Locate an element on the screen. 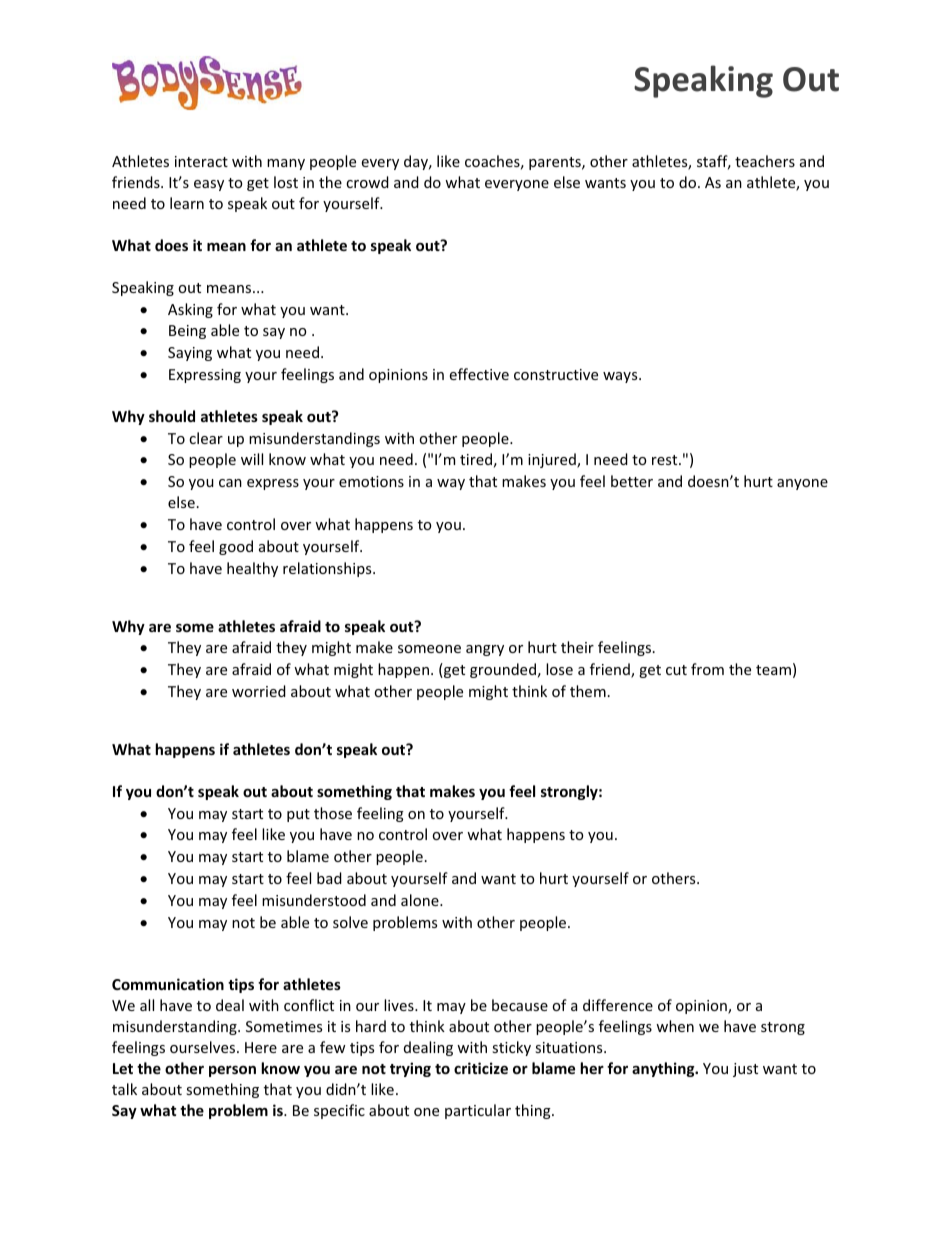 This screenshot has width=952, height=1233. difference is located at coordinates (618, 1005).
